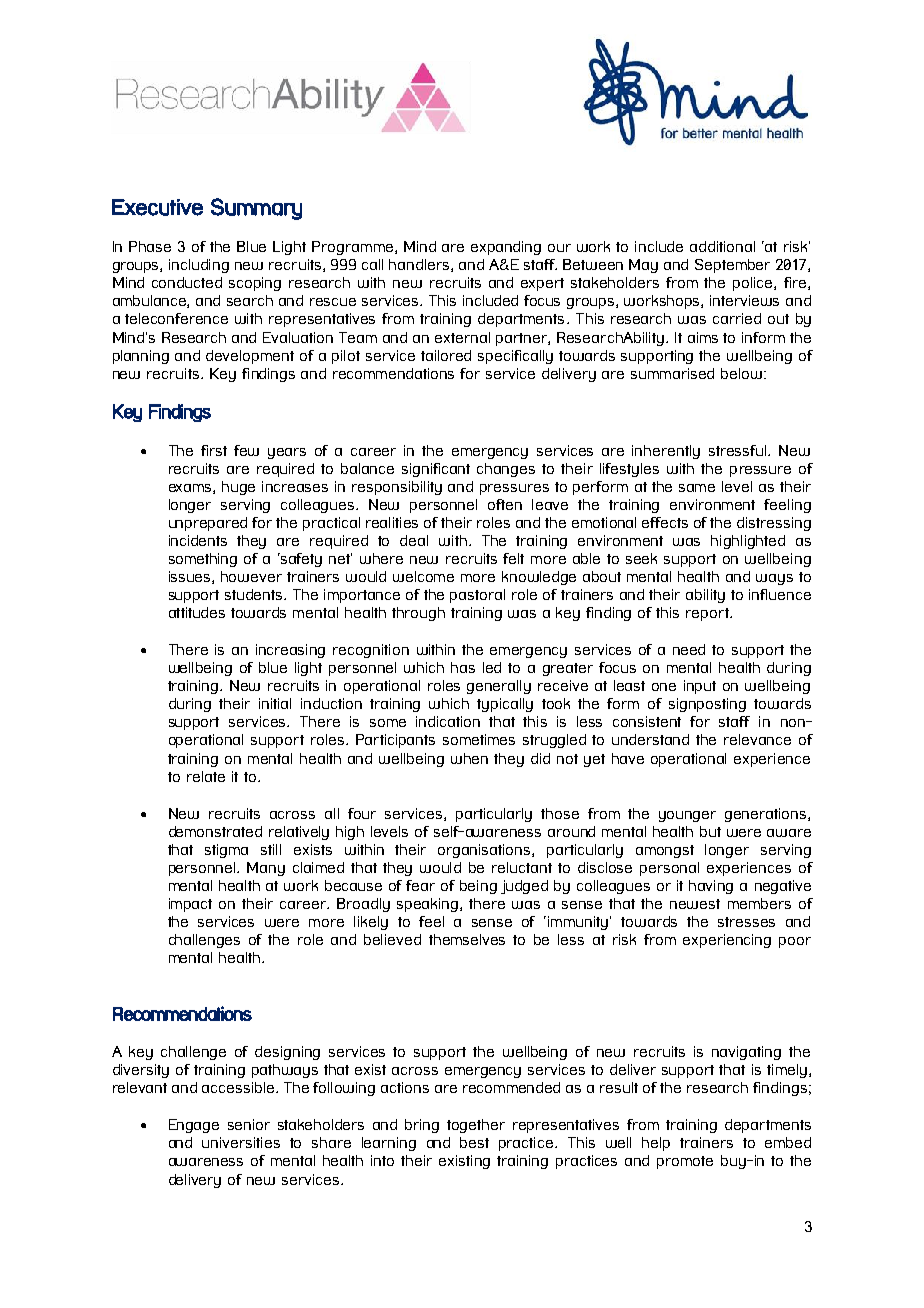 The height and width of the screenshot is (1308, 924). I want to click on initial, so click(275, 703).
